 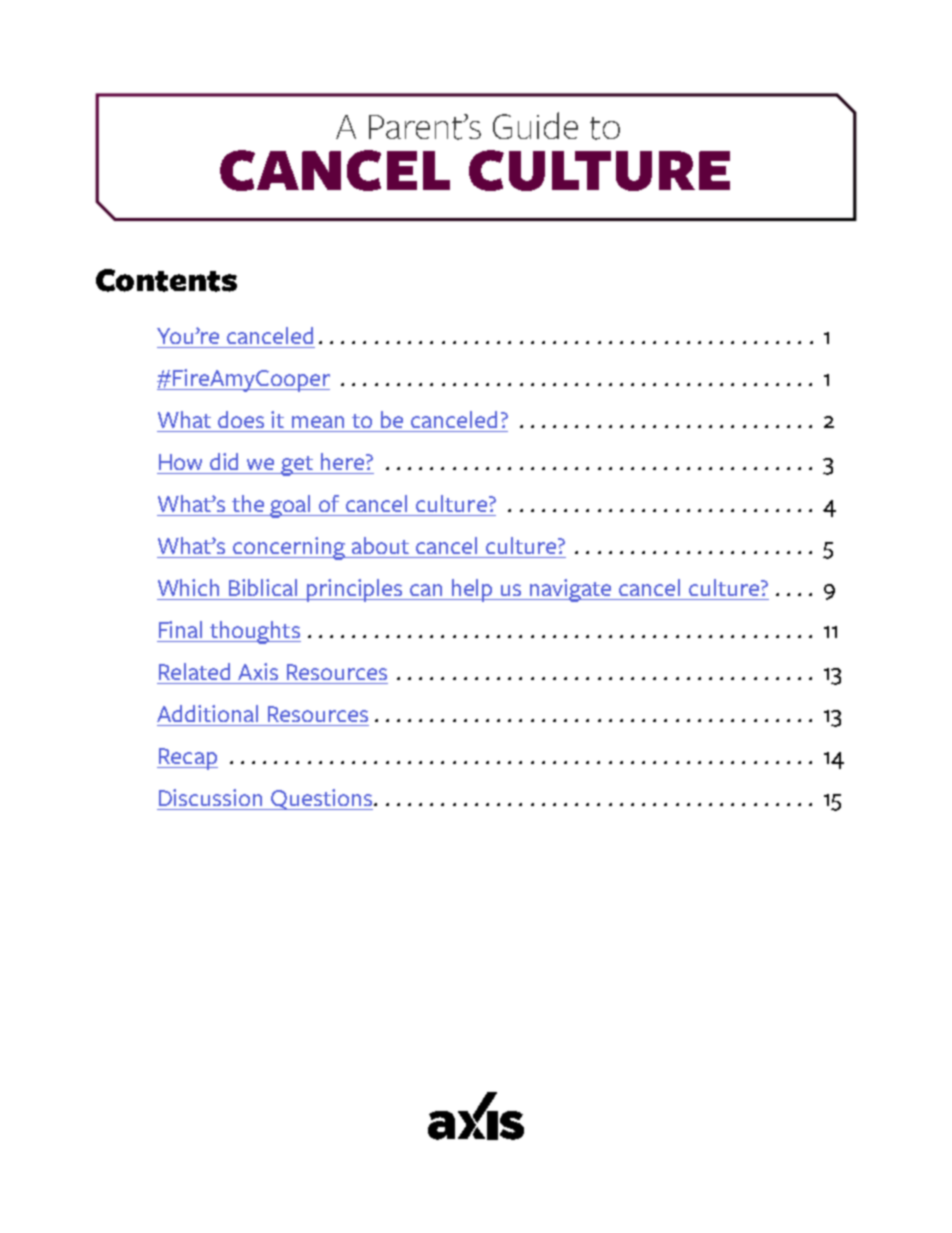 What do you see at coordinates (241, 419) in the screenshot?
I see `does` at bounding box center [241, 419].
